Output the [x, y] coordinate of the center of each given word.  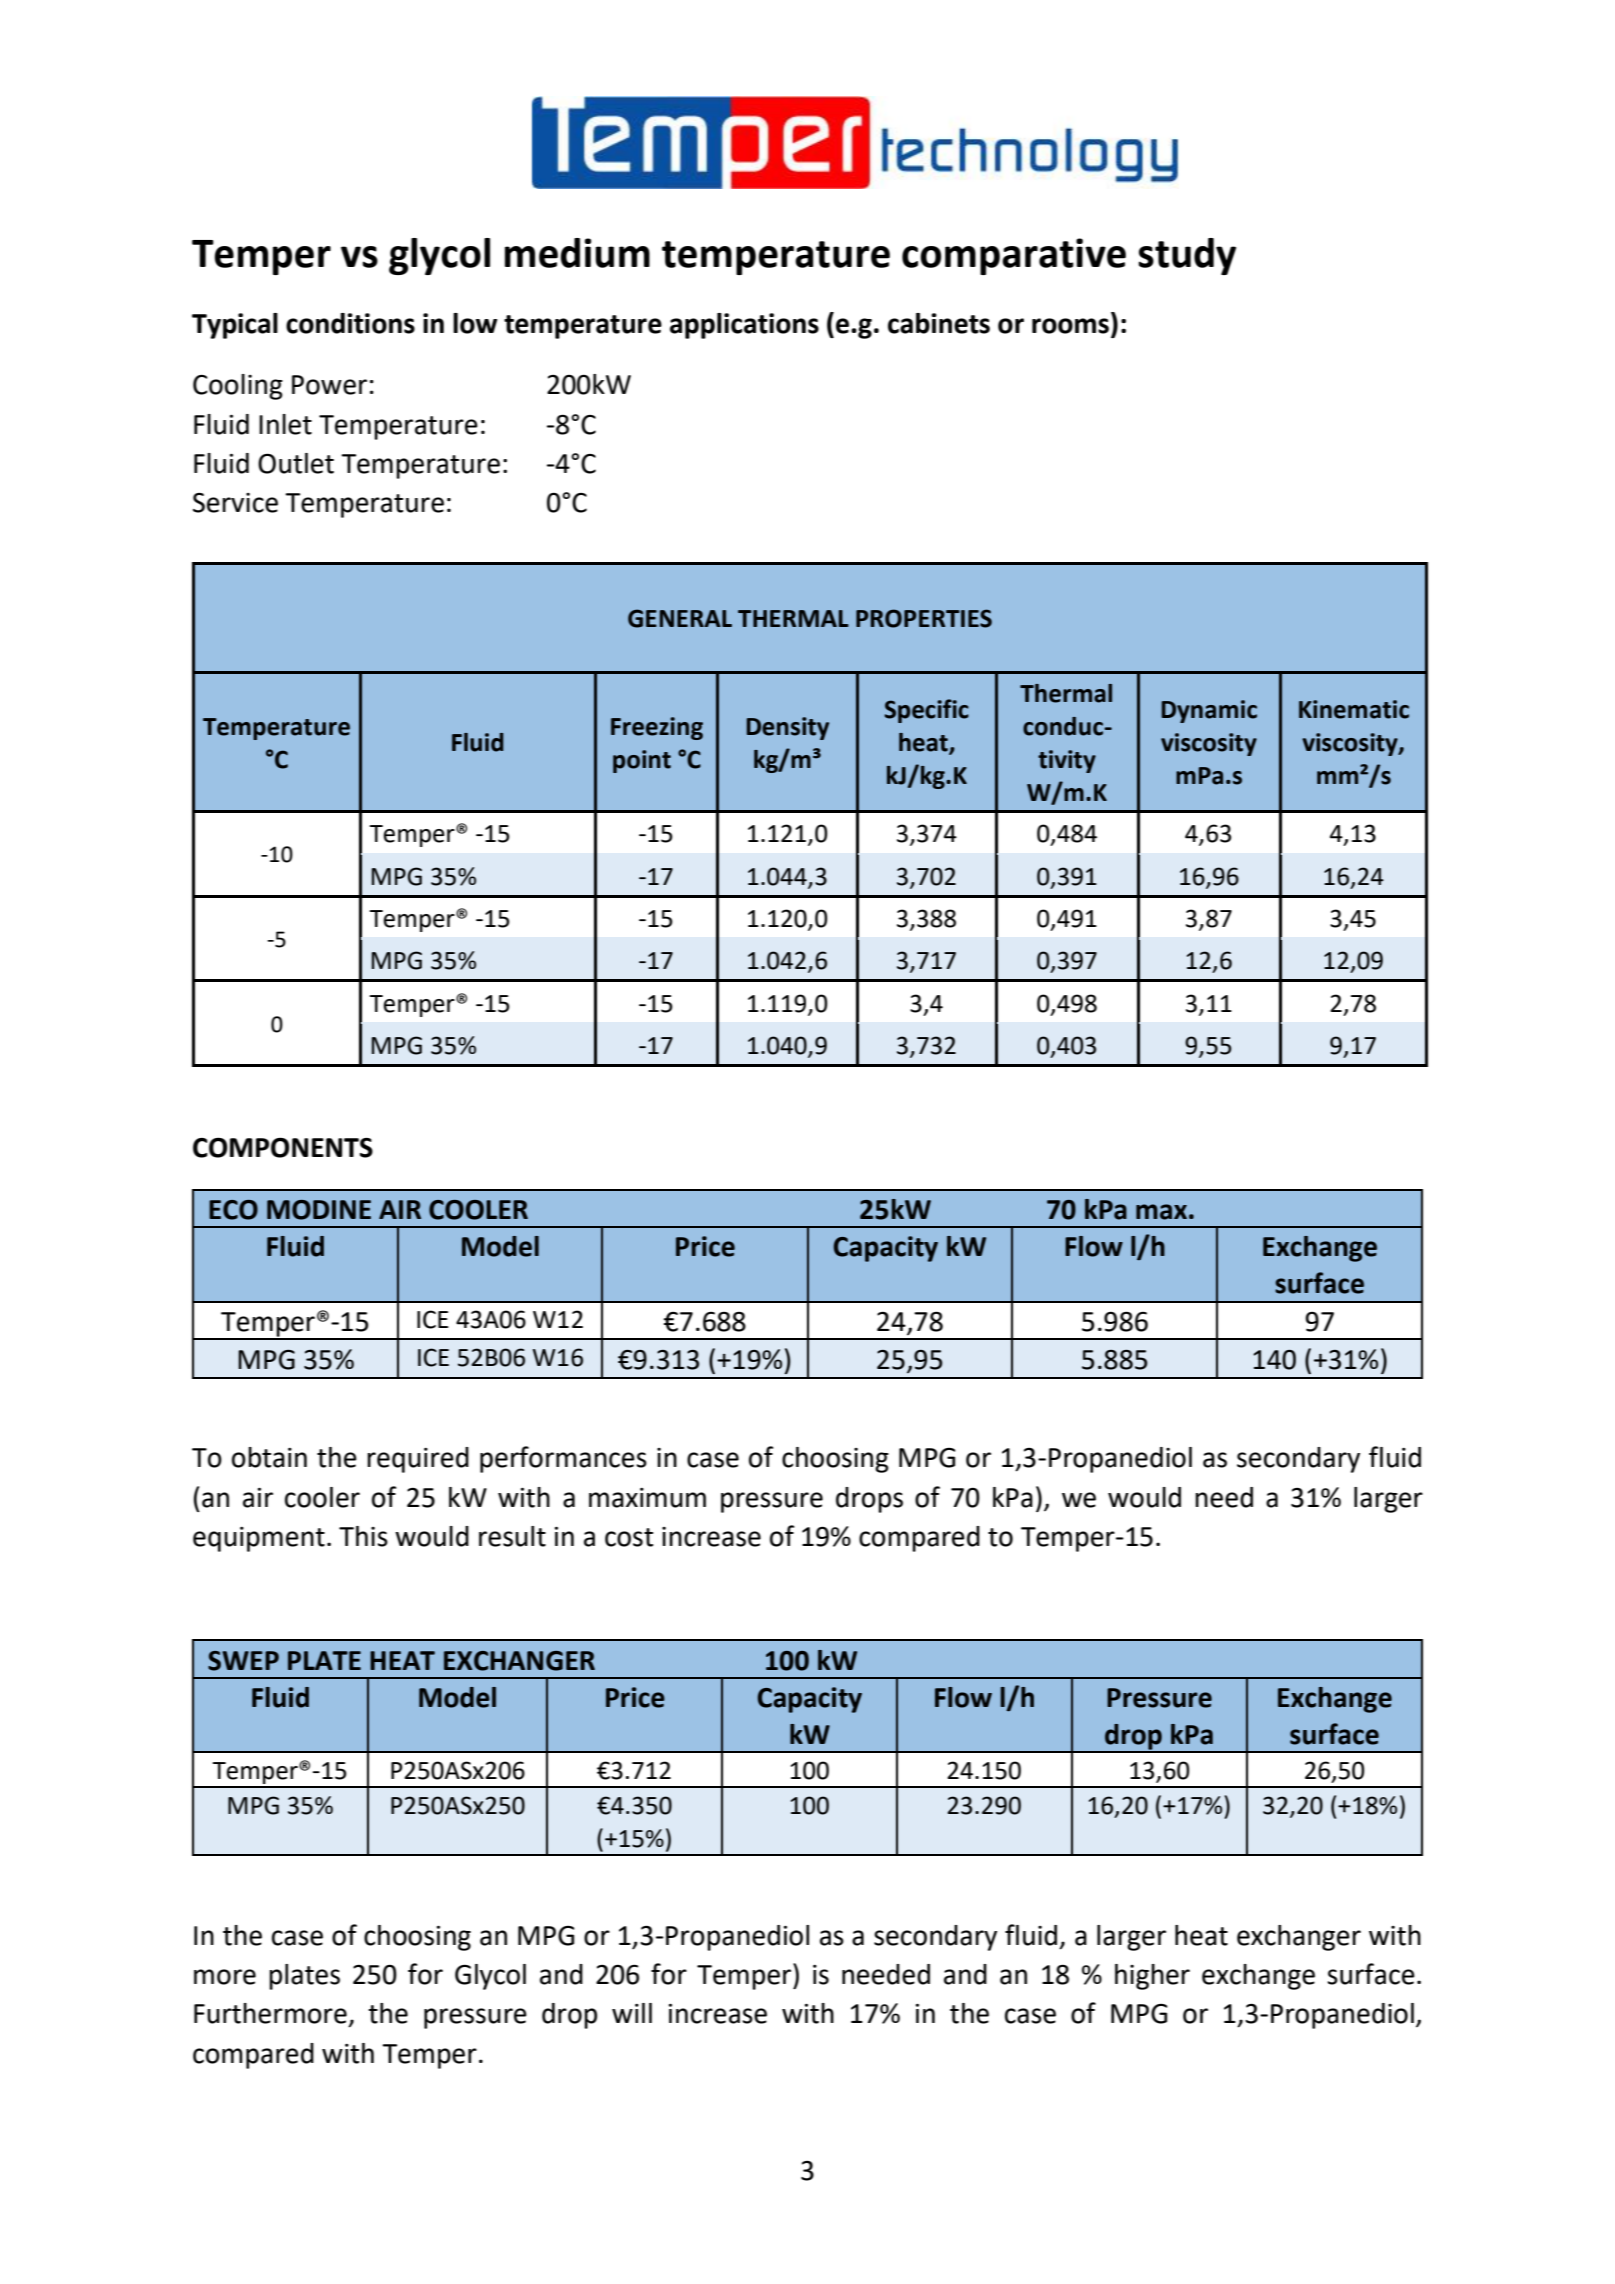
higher [1152, 1977]
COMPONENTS [283, 1147]
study [1187, 256]
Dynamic [1209, 711]
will [632, 2013]
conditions [350, 323]
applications [744, 326]
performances [563, 1459]
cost [629, 1537]
